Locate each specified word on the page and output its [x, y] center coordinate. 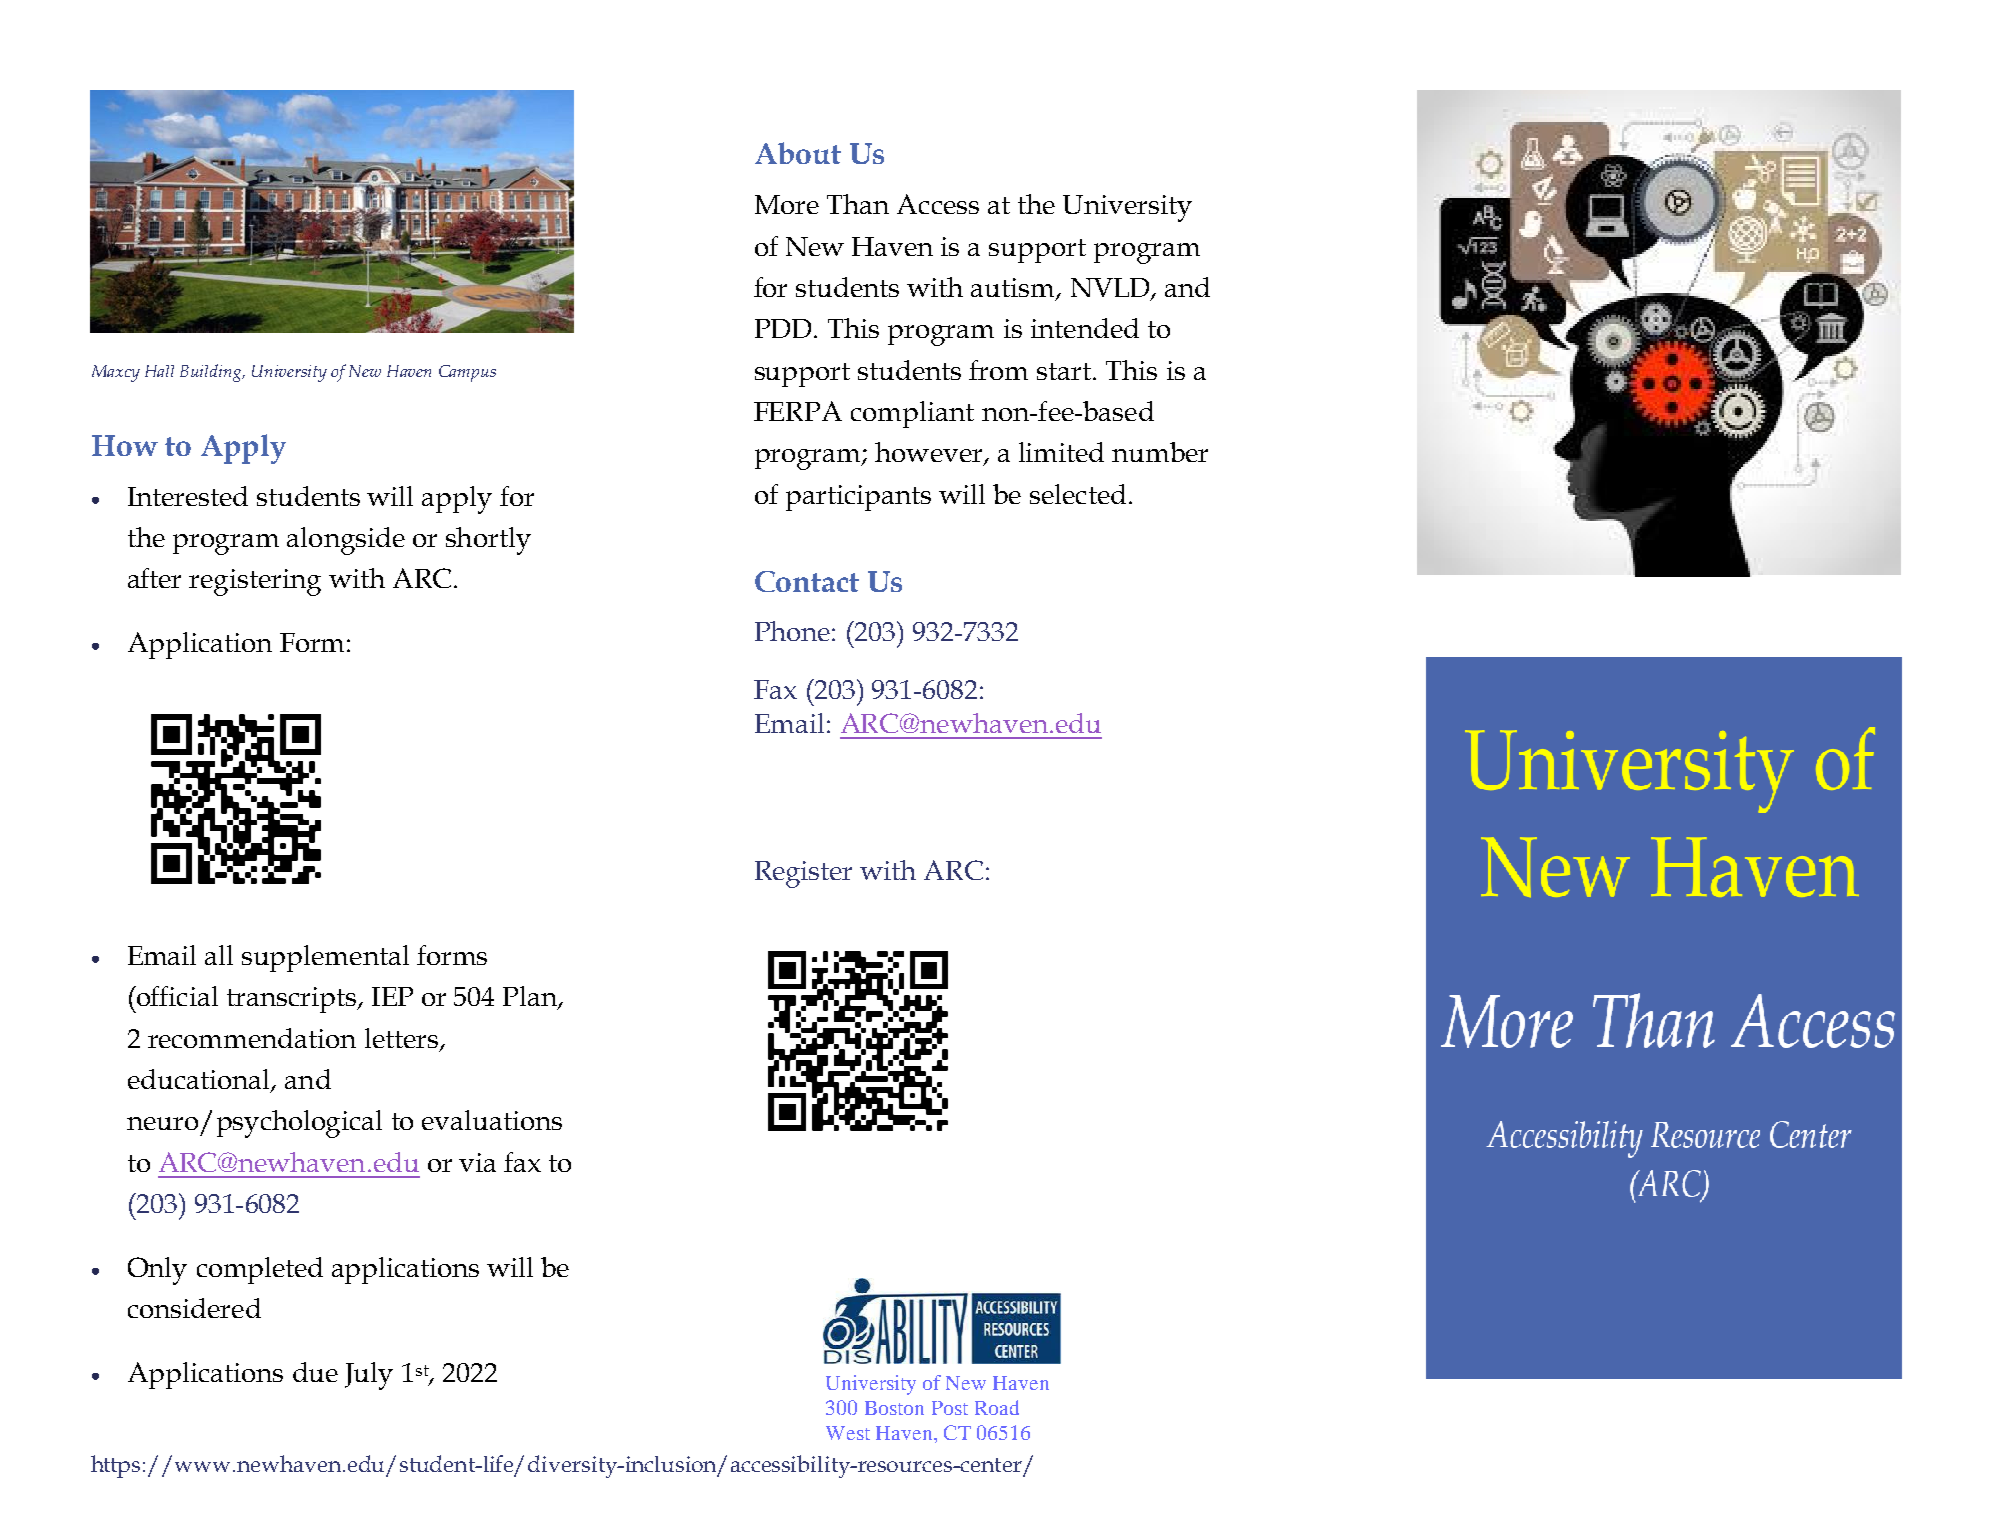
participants [858, 498]
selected [1078, 494]
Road [997, 1407]
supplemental [325, 958]
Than [858, 204]
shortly [488, 541]
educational [200, 1080]
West [848, 1433]
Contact [807, 581]
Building [212, 373]
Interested [188, 496]
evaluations [492, 1120]
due [315, 1372]
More [787, 204]
